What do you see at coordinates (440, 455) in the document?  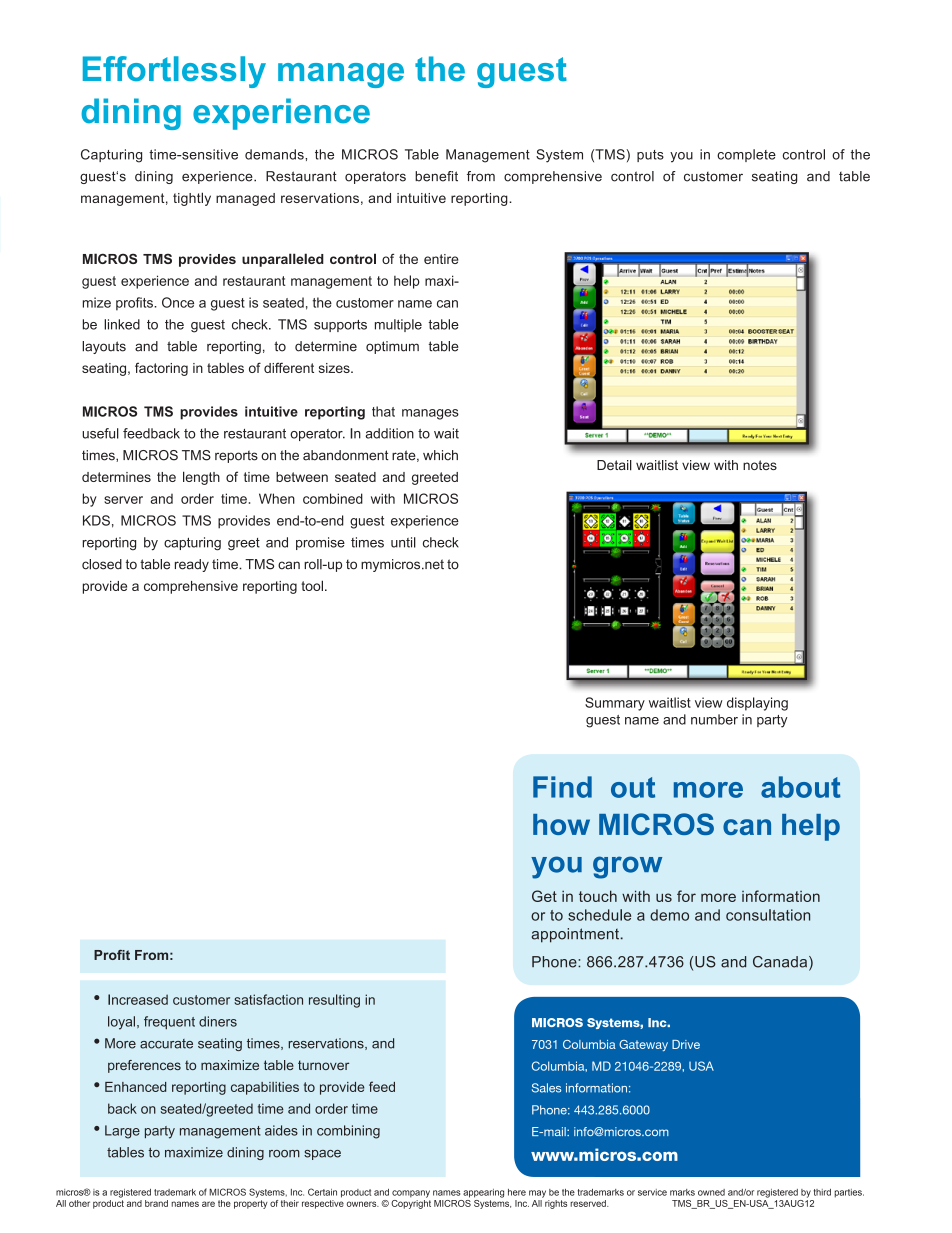 I see `which` at bounding box center [440, 455].
